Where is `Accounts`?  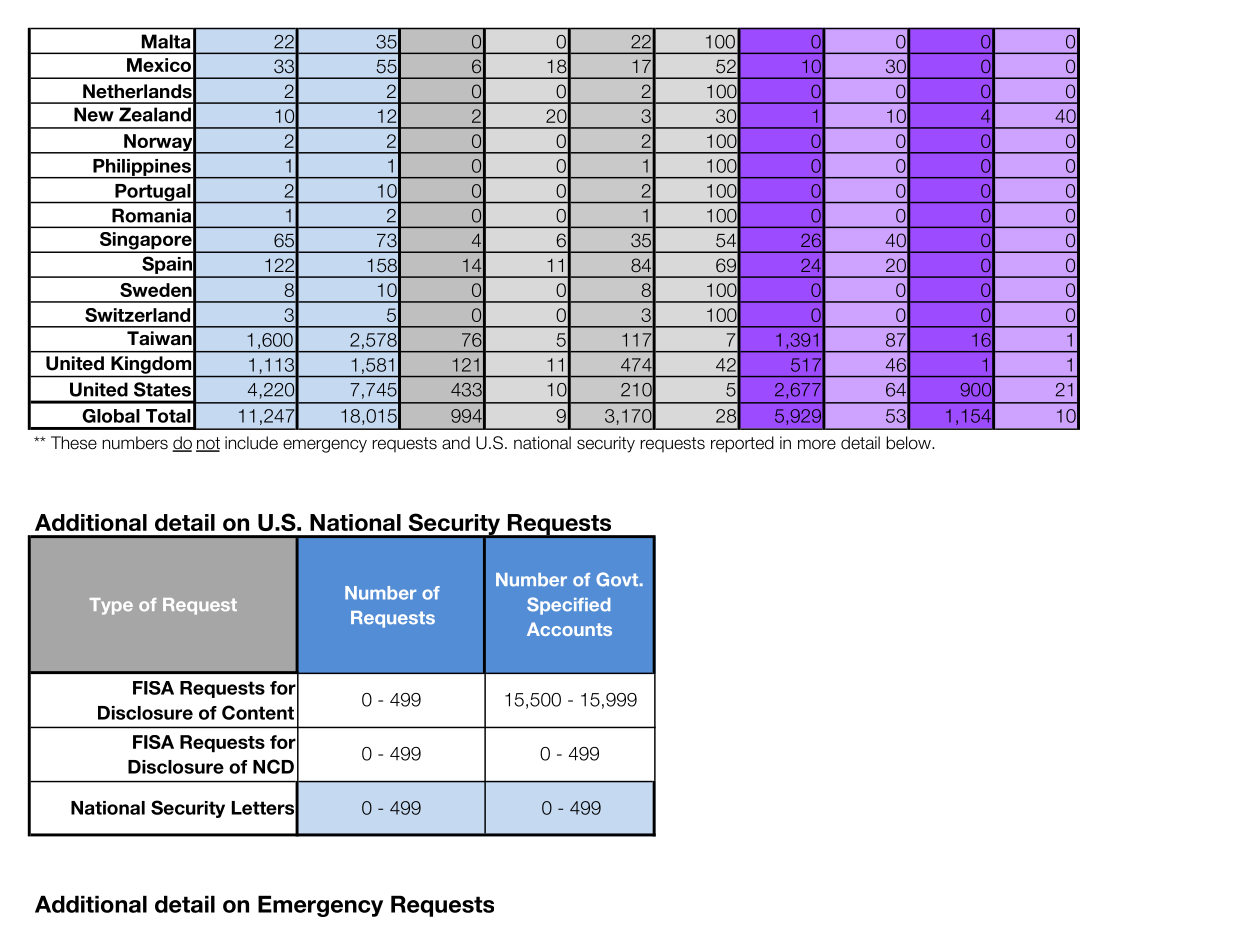
Accounts is located at coordinates (569, 629).
